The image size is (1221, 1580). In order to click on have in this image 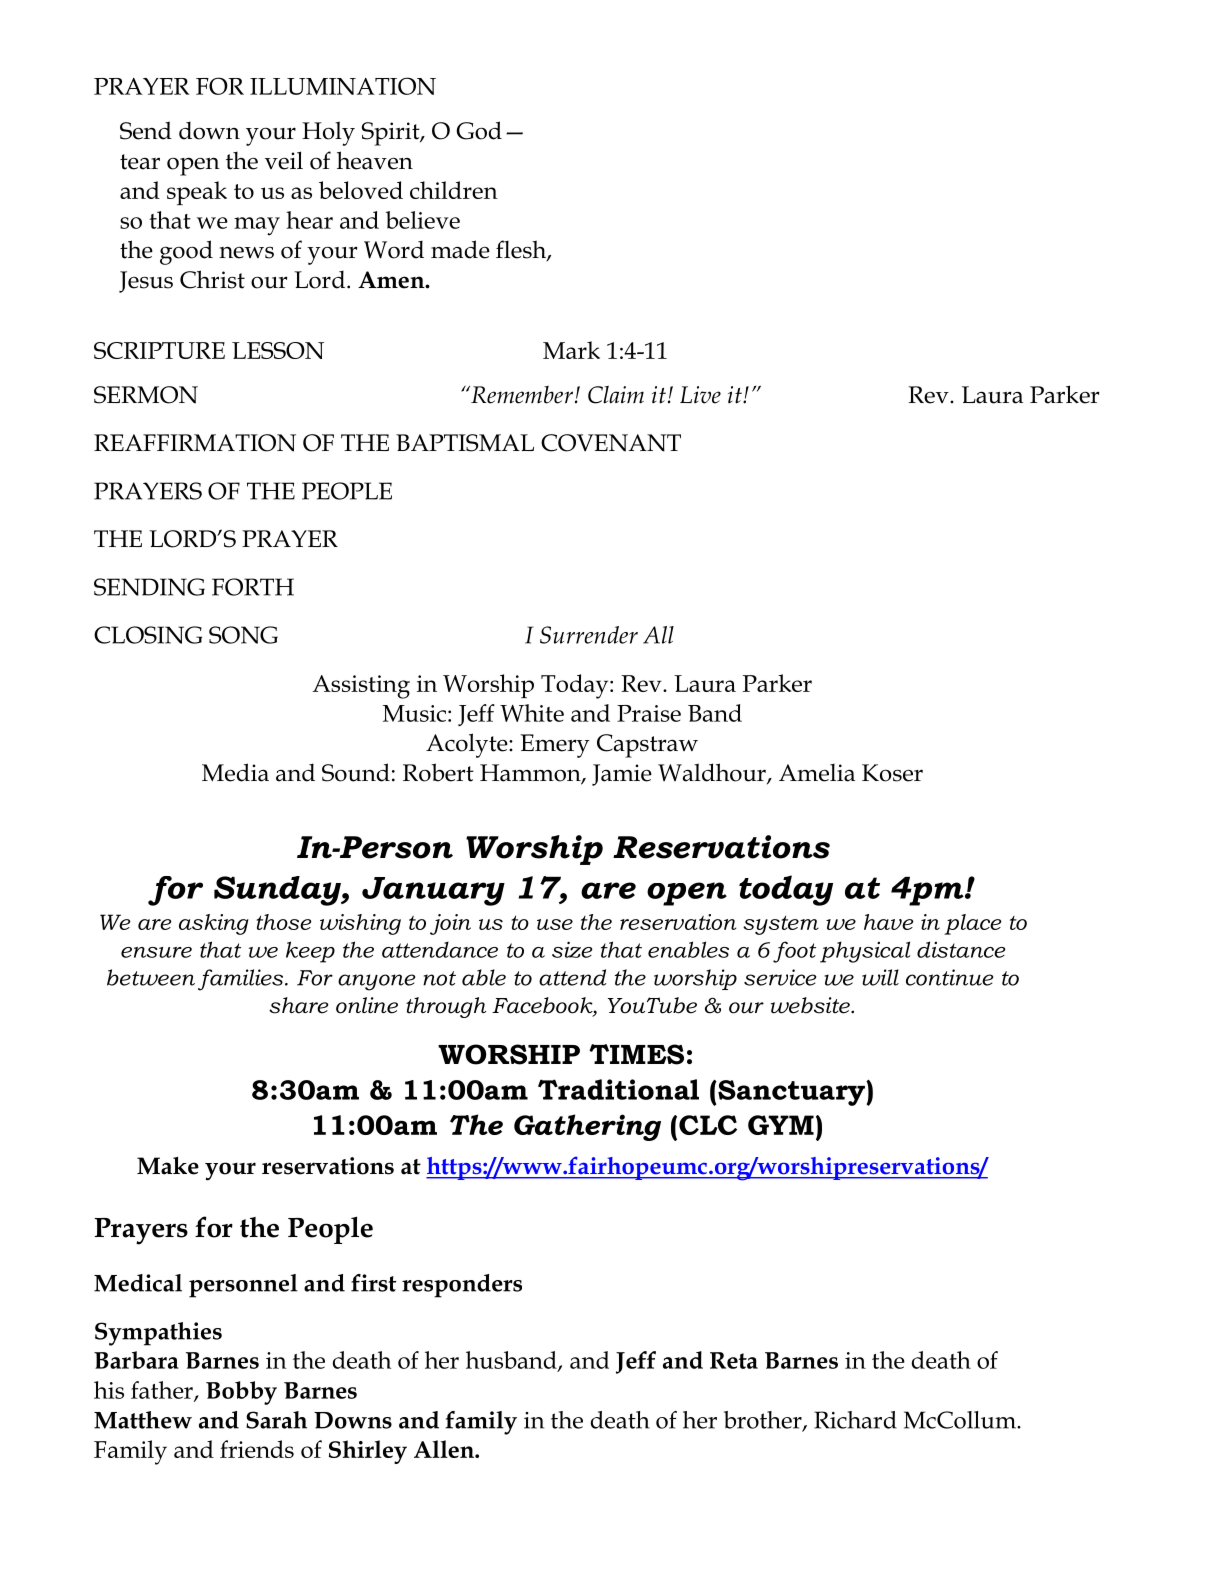, I will do `click(889, 922)`.
